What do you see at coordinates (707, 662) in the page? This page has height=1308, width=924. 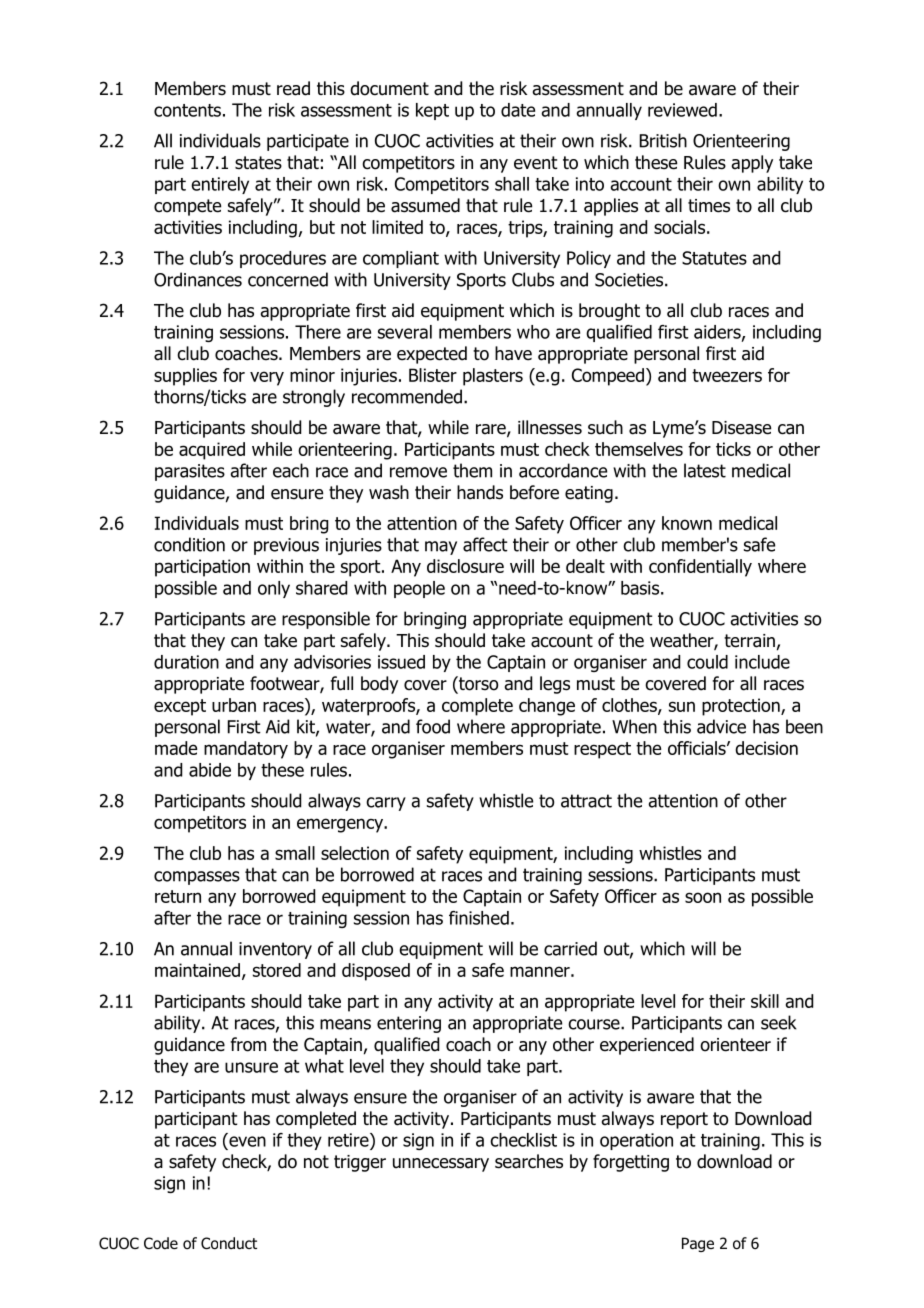 I see `could` at bounding box center [707, 662].
